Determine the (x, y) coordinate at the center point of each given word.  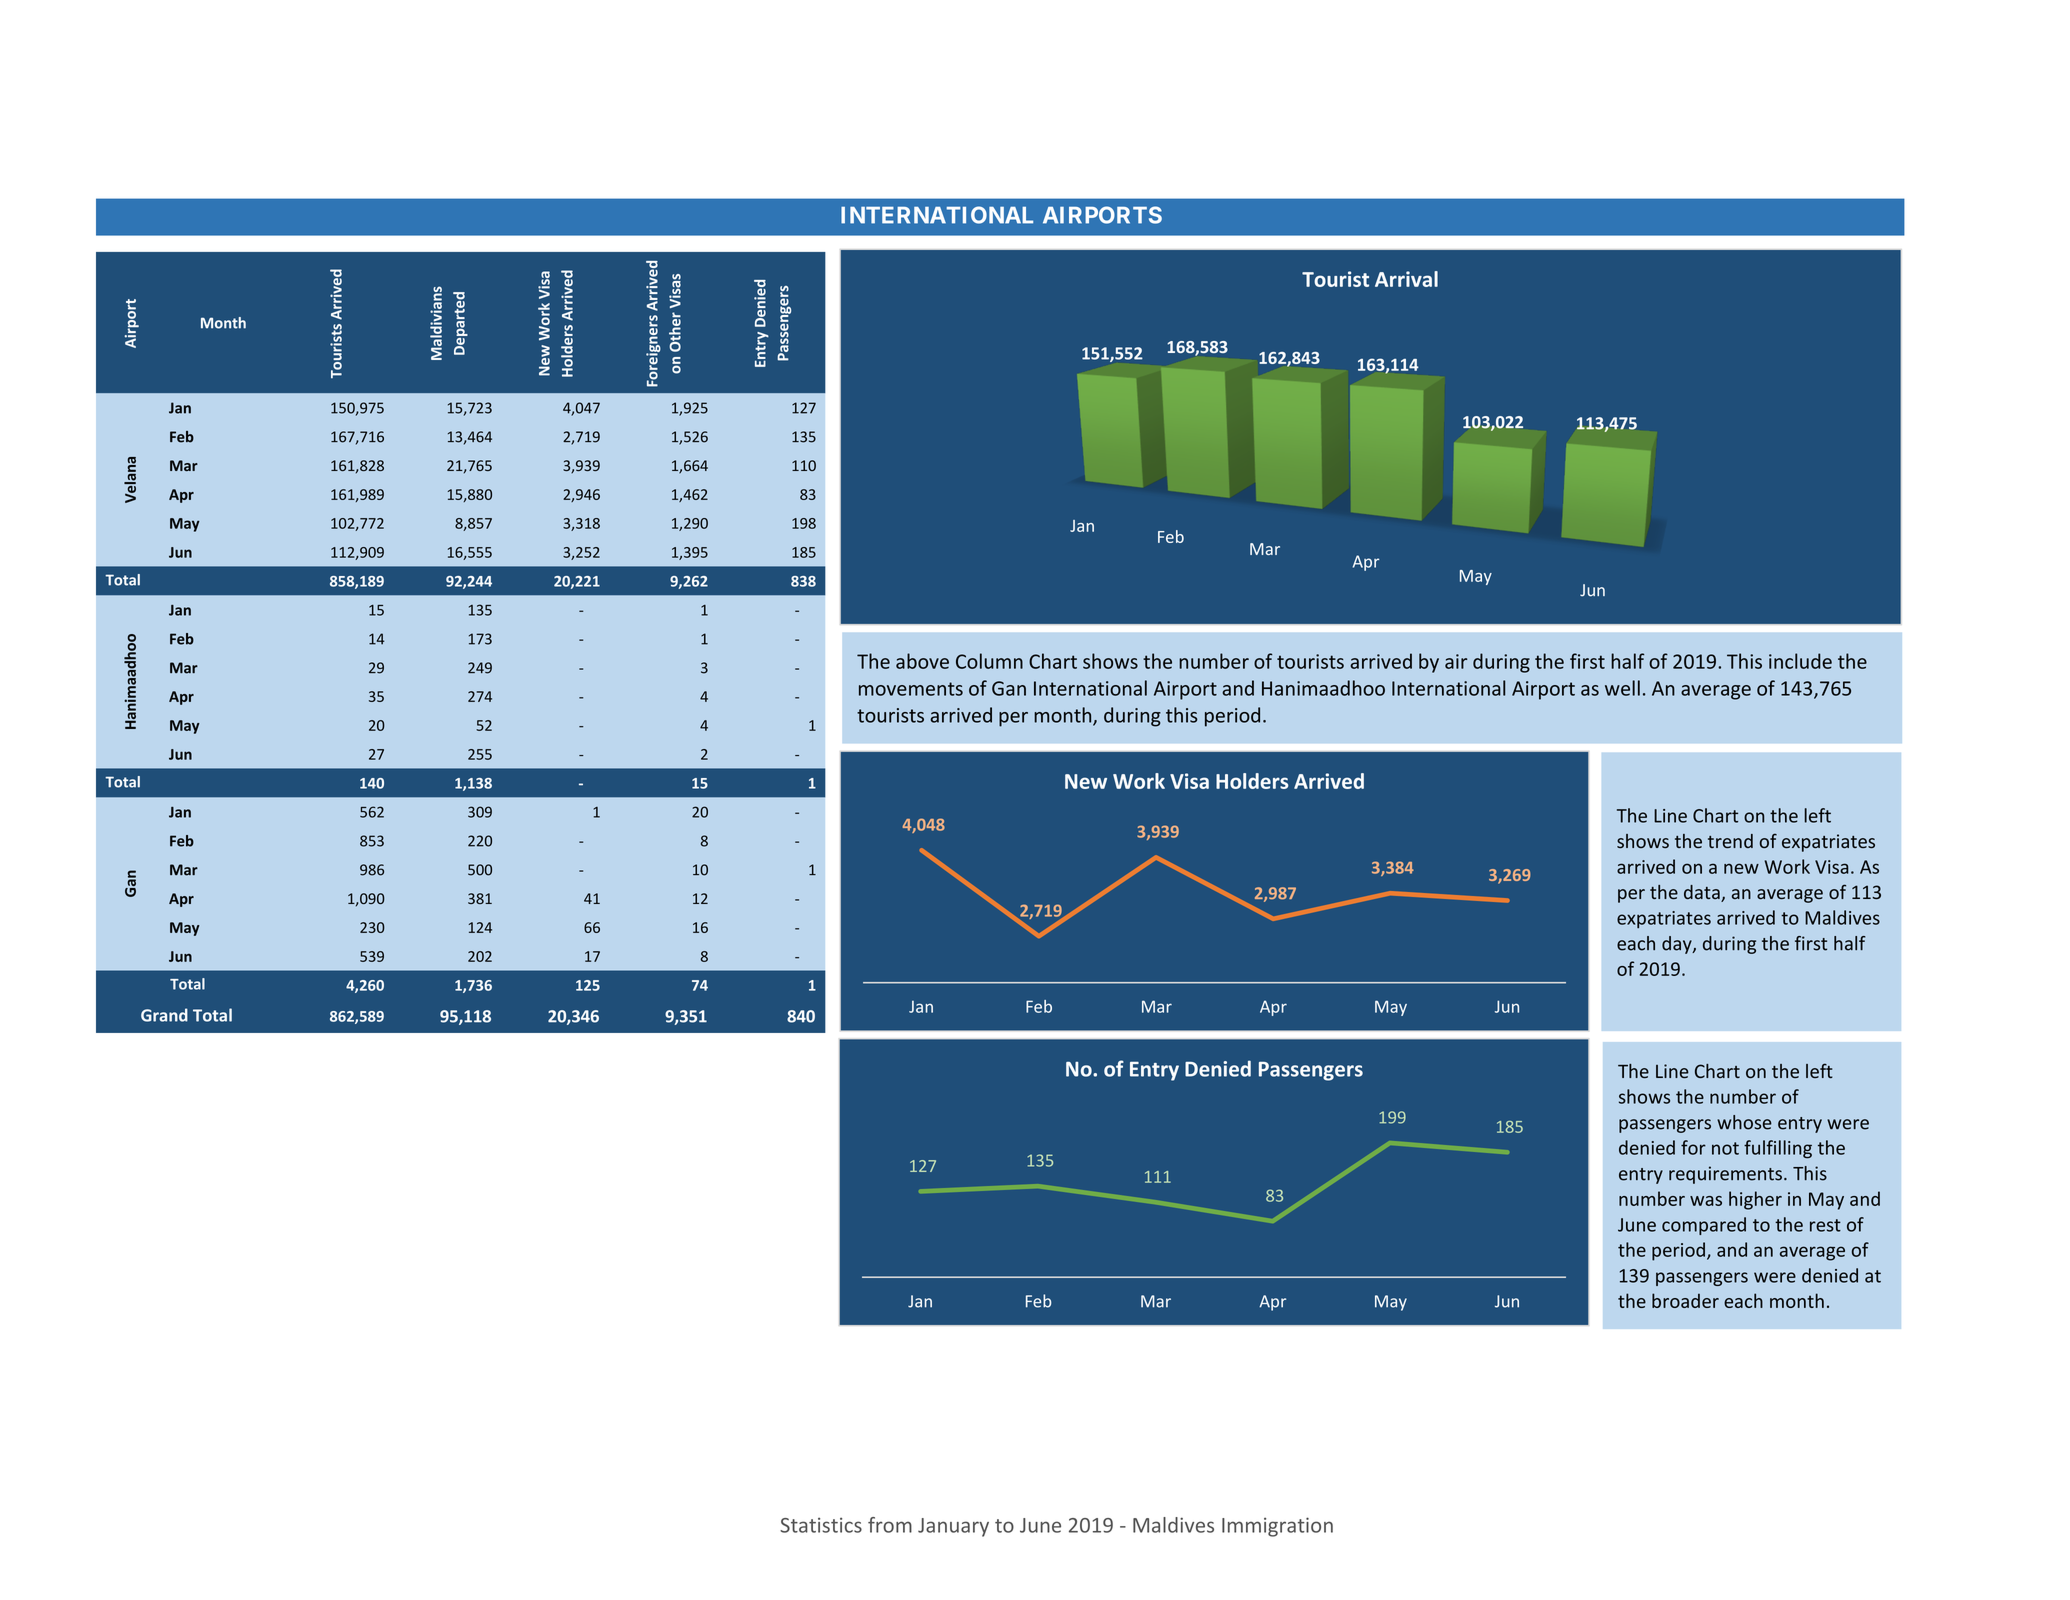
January (953, 1527)
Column (989, 661)
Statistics (821, 1525)
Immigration (1277, 1527)
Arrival (1406, 279)
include (1800, 661)
